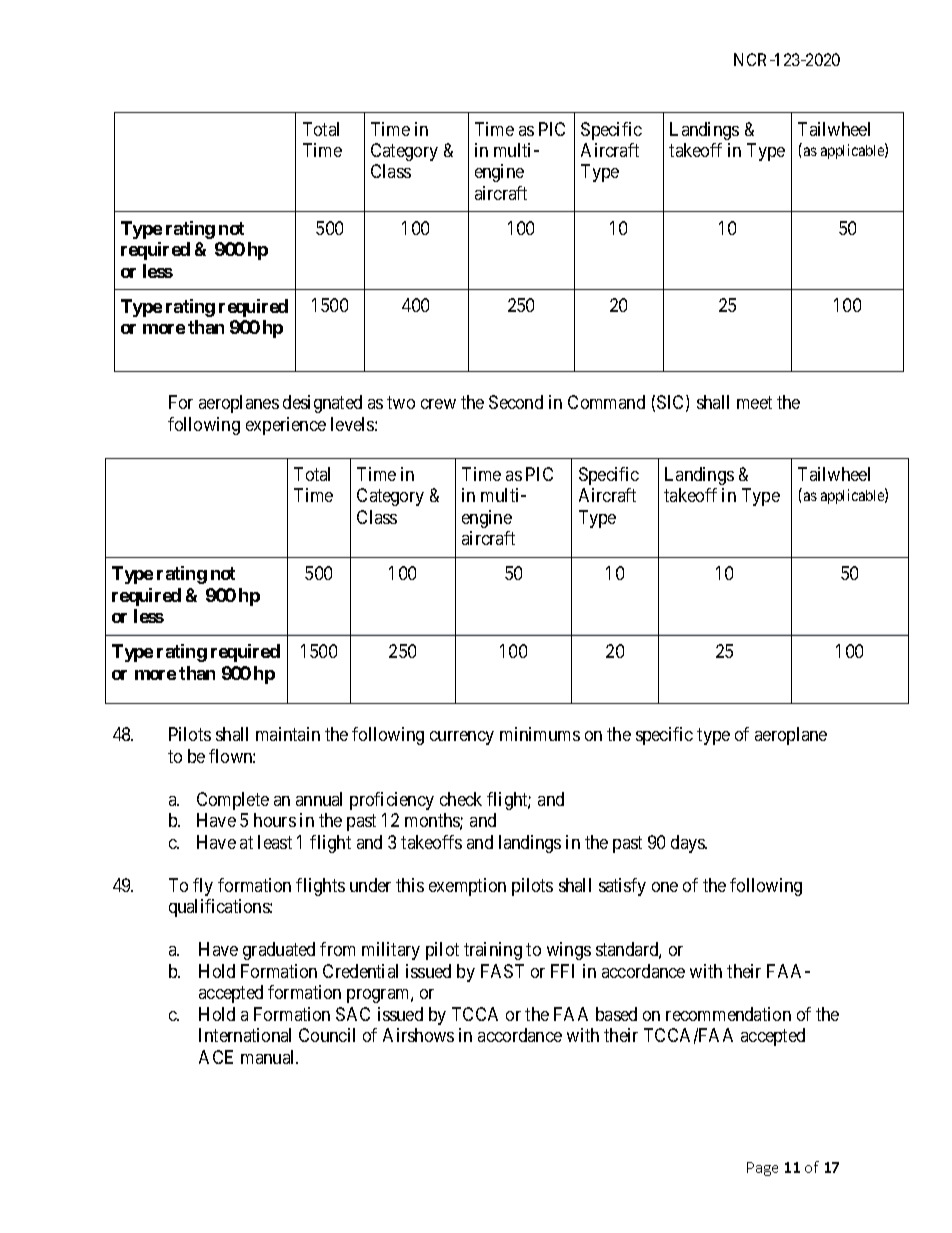 Image resolution: width=952 pixels, height=1233 pixels. What do you see at coordinates (461, 799) in the screenshot?
I see `check` at bounding box center [461, 799].
